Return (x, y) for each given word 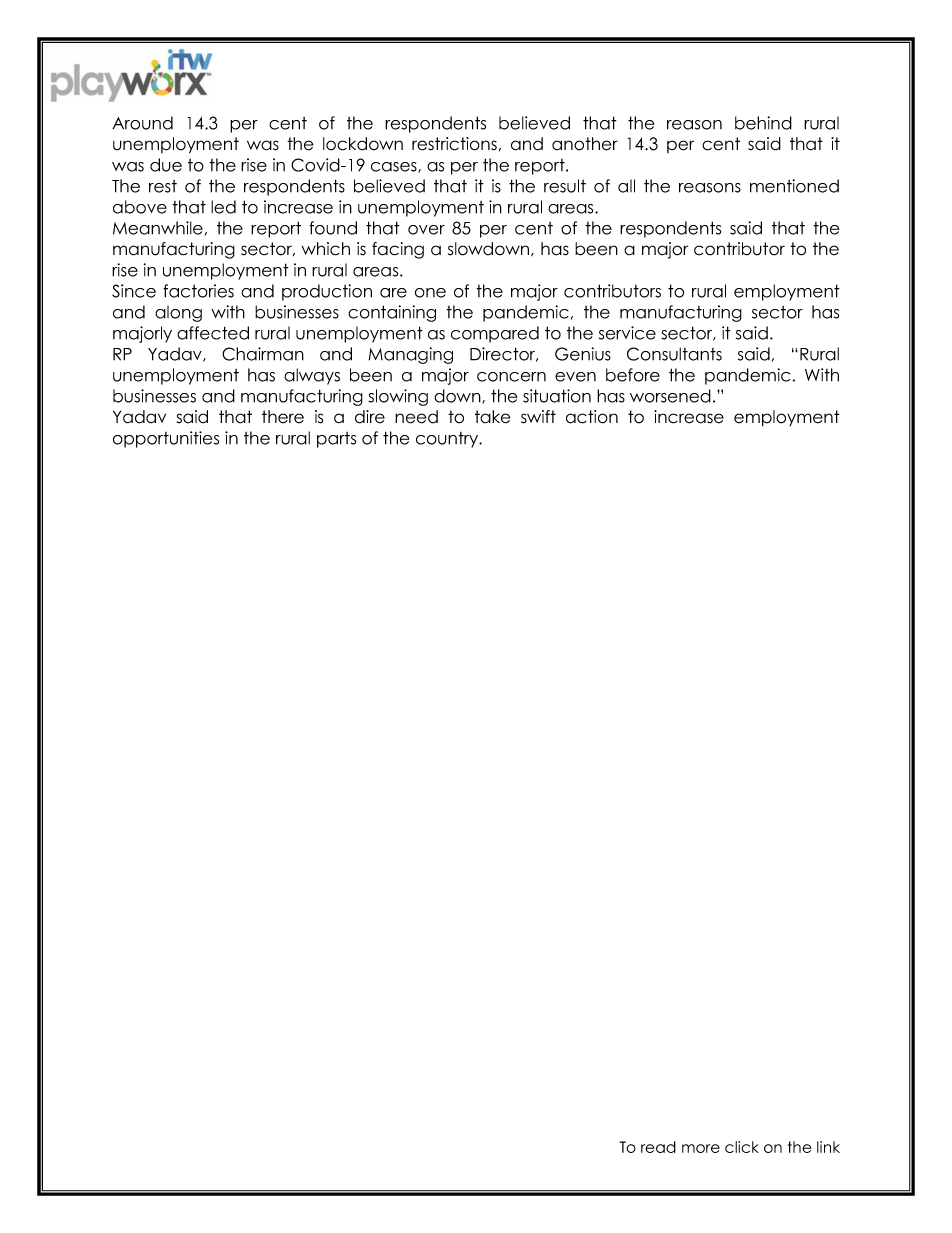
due (166, 165)
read (658, 1147)
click (742, 1147)
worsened (670, 396)
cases (395, 167)
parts (336, 440)
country (448, 440)
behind (763, 123)
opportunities (166, 439)
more (701, 1148)
